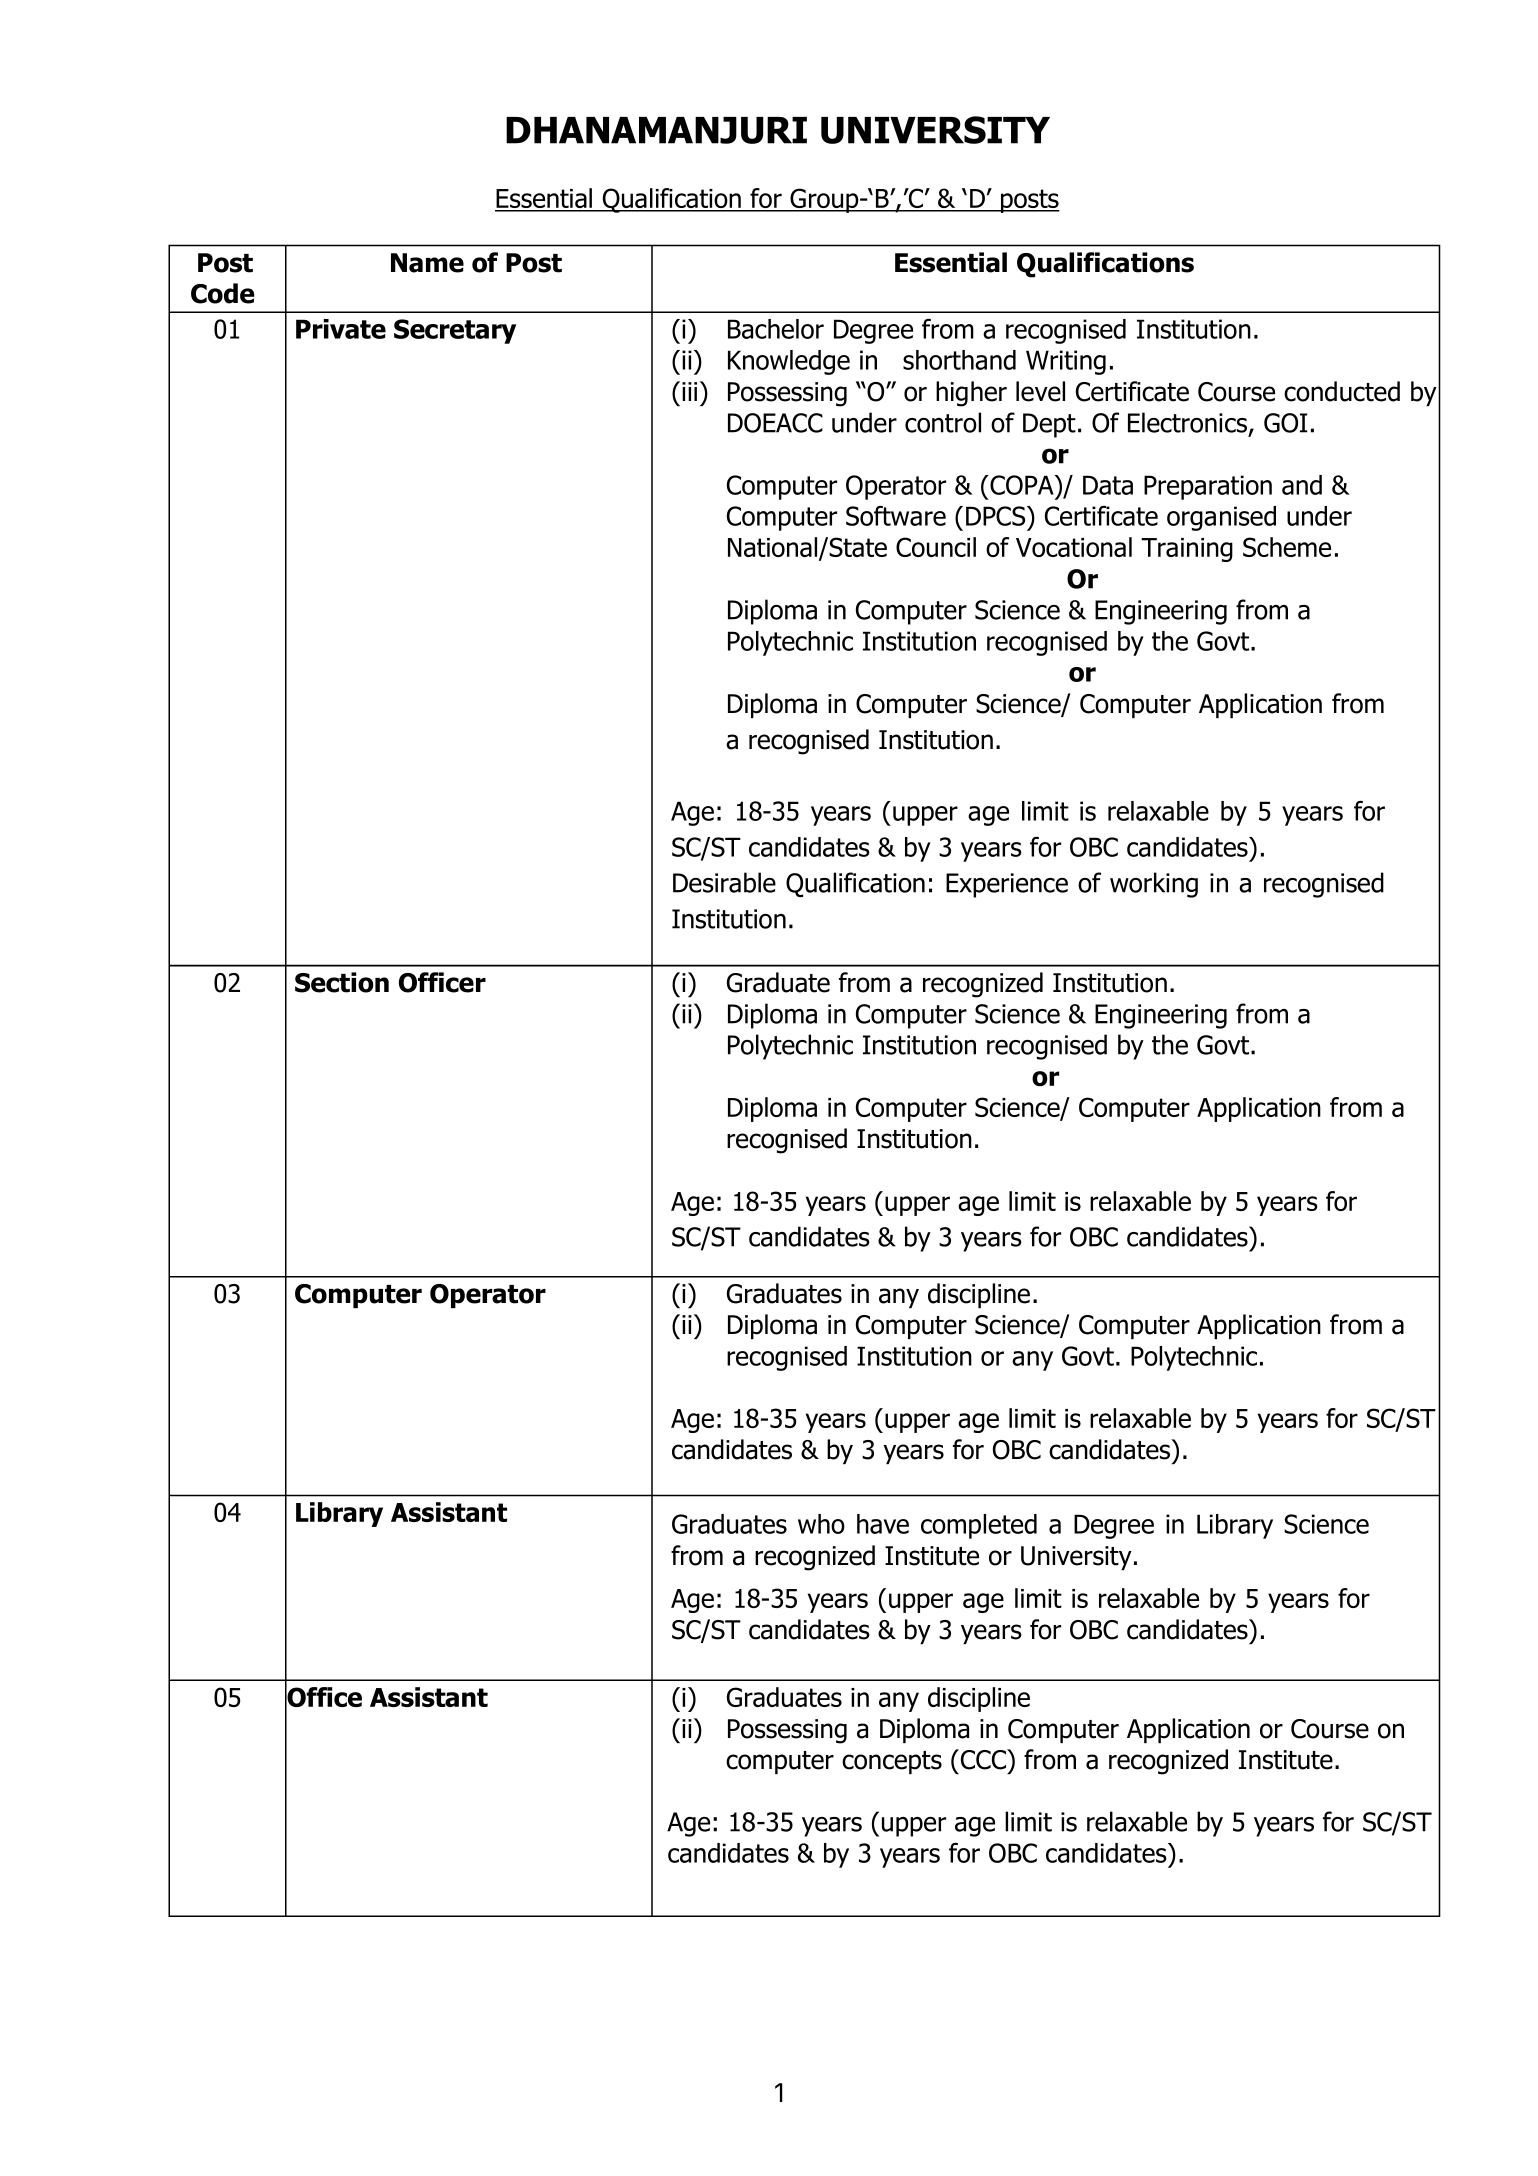  Describe the element at coordinates (341, 329) in the page. I see `Private` at that location.
